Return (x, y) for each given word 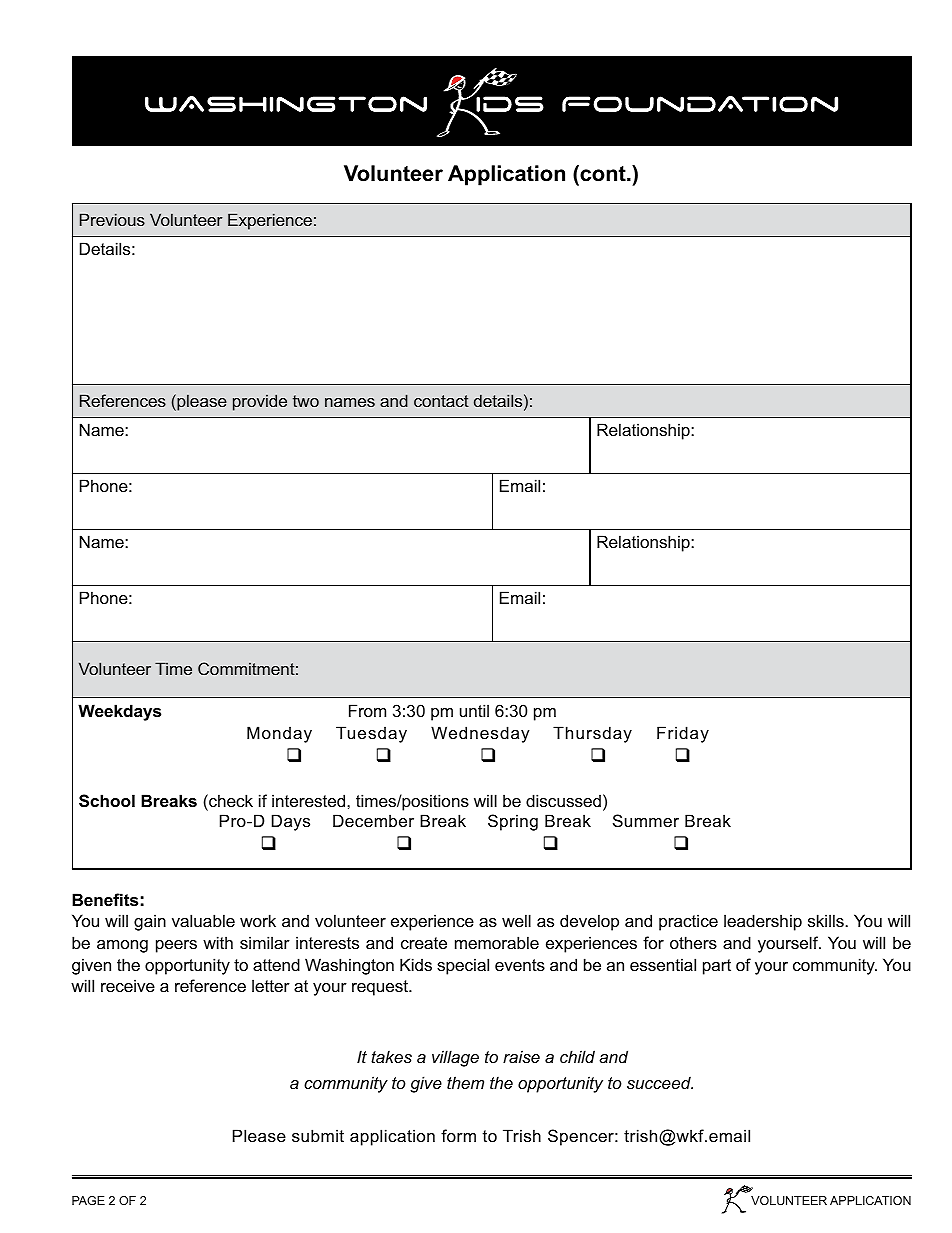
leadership (763, 922)
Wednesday (480, 734)
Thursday (592, 734)
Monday (279, 734)
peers (176, 946)
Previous (112, 219)
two (306, 401)
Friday (683, 734)
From (367, 710)
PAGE (88, 1200)
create (424, 943)
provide (260, 402)
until (474, 710)
